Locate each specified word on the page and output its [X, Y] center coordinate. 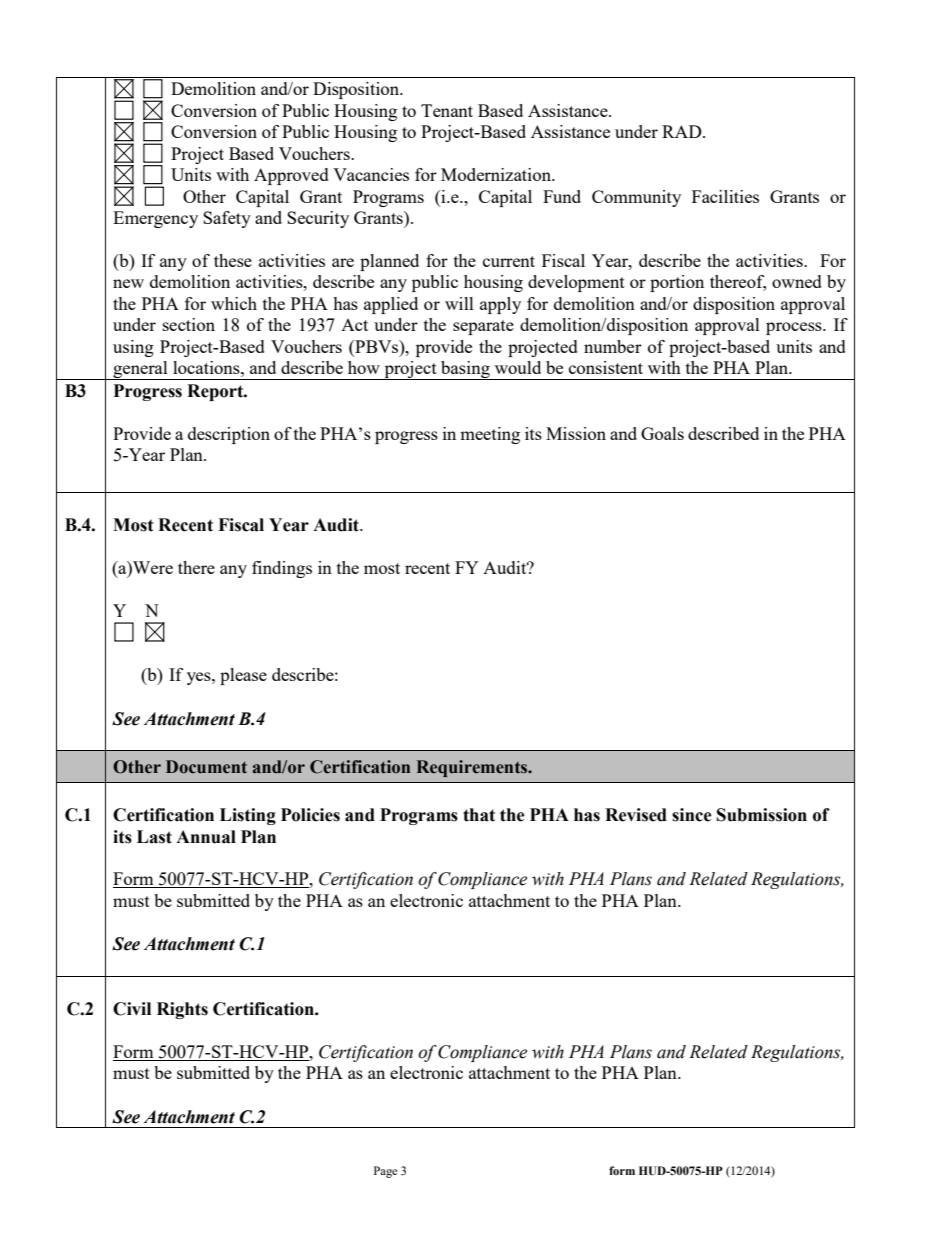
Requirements [473, 768]
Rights [182, 1010]
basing [465, 370]
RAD [683, 131]
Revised [636, 815]
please [243, 676]
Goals [662, 433]
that [479, 815]
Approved [291, 176]
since [692, 815]
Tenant [447, 110]
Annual [206, 837]
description [229, 435]
